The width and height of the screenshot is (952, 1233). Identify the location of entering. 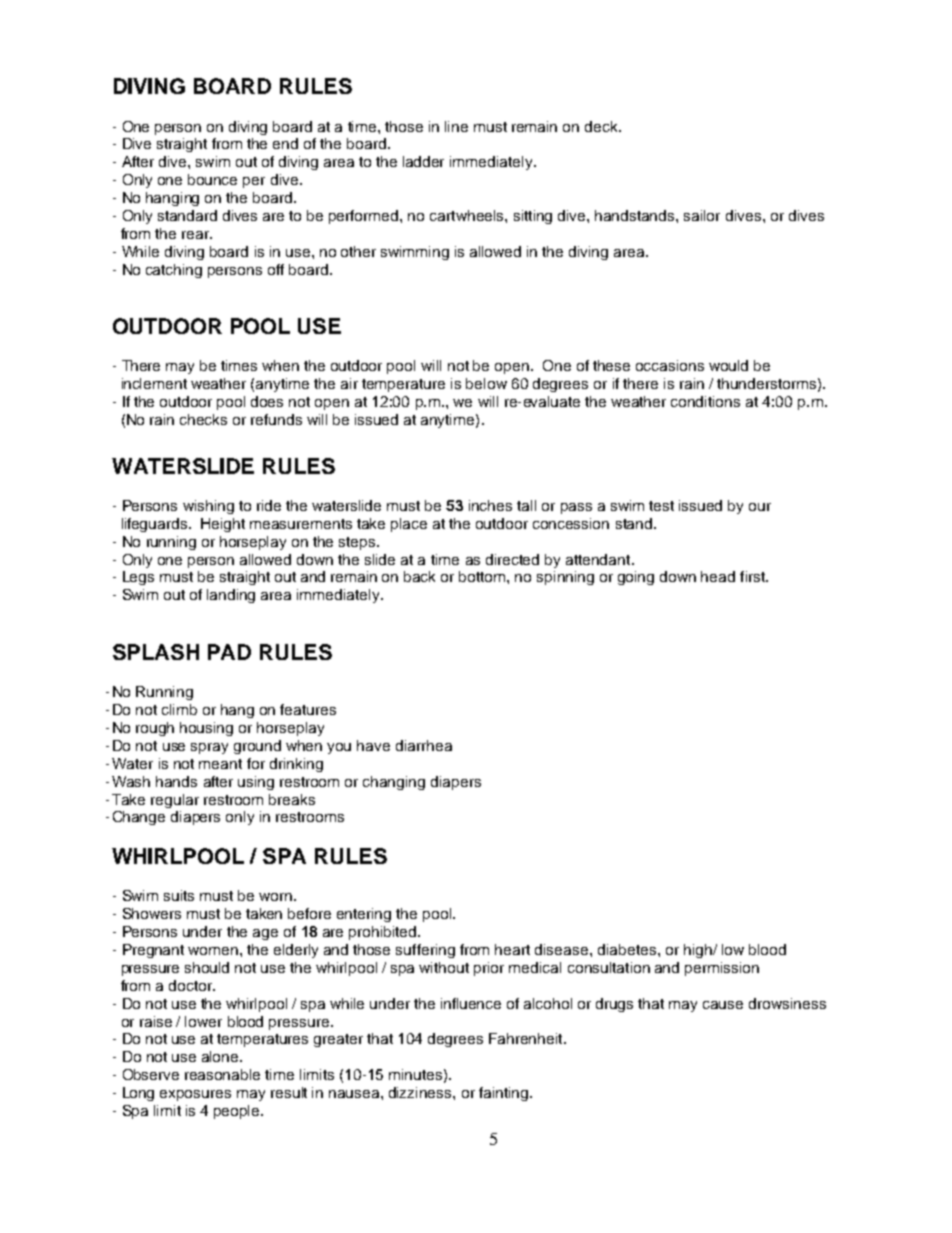
(364, 915).
